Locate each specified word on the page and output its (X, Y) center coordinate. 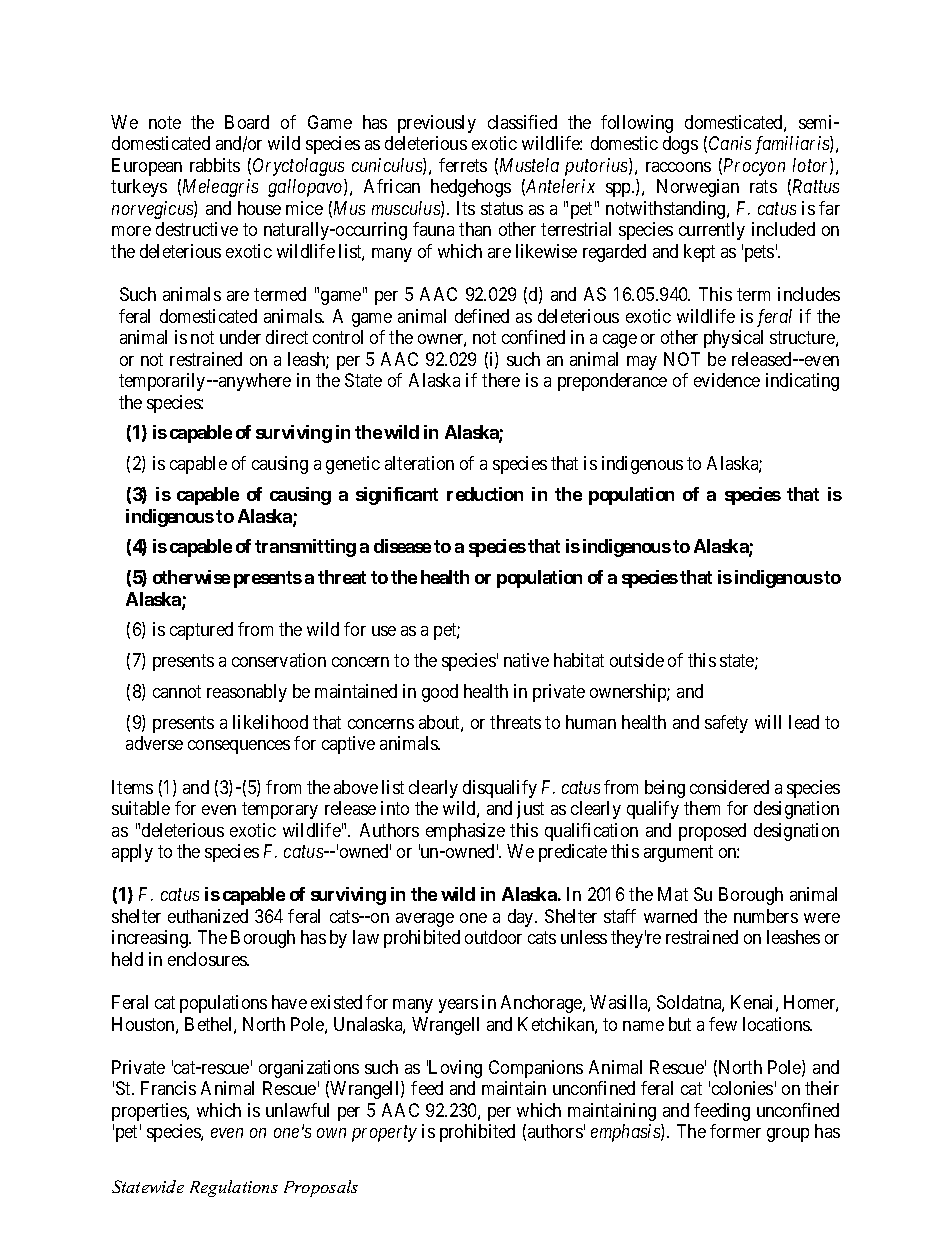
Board (247, 122)
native (526, 660)
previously (437, 124)
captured (201, 631)
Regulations (234, 1188)
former (735, 1131)
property (384, 1134)
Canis (730, 143)
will (768, 722)
